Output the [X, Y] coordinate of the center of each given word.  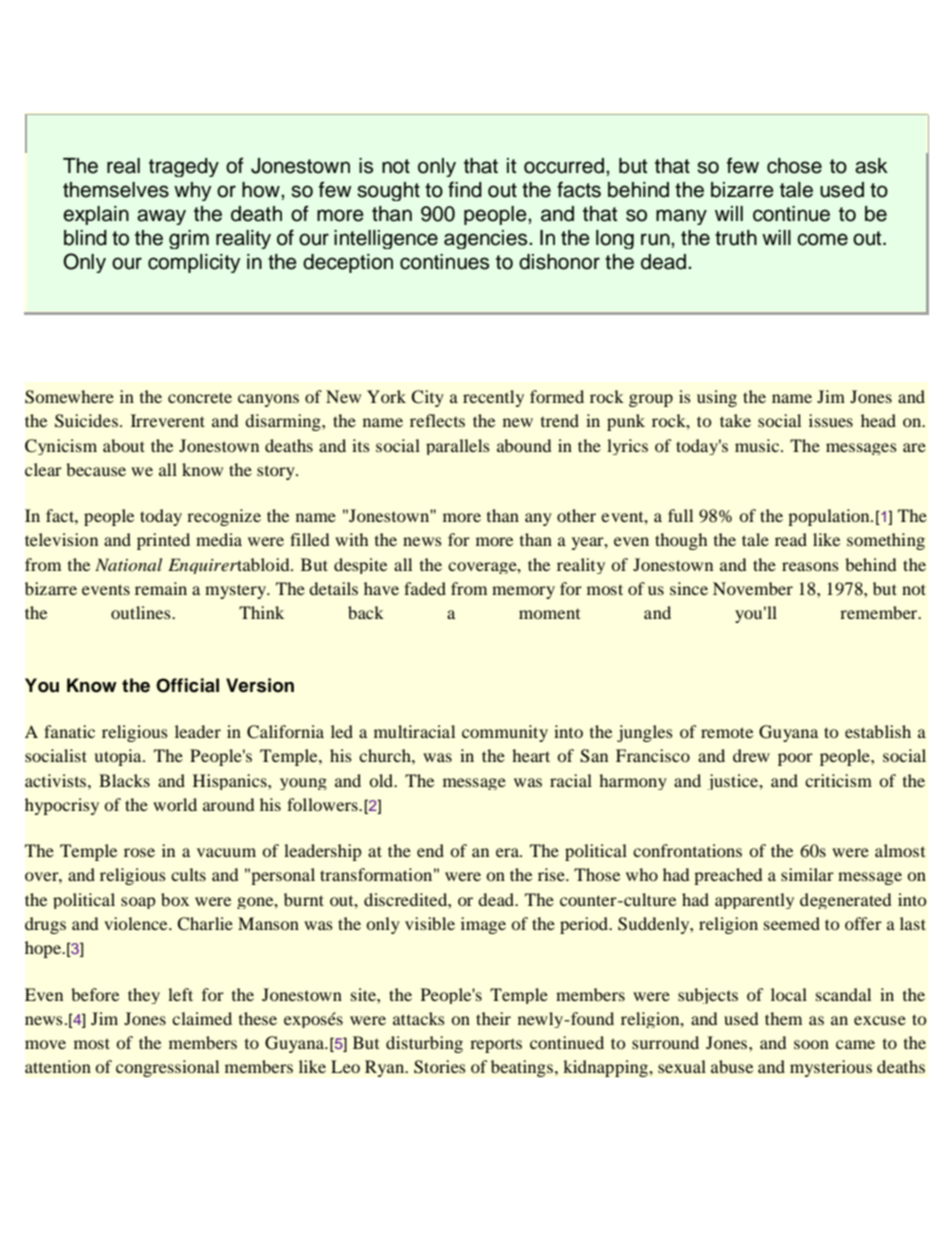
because [96, 469]
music [758, 445]
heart [531, 755]
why [193, 191]
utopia [119, 757]
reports [496, 1046]
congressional [168, 1068]
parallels [458, 447]
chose [794, 166]
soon [811, 1044]
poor [795, 759]
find [465, 189]
